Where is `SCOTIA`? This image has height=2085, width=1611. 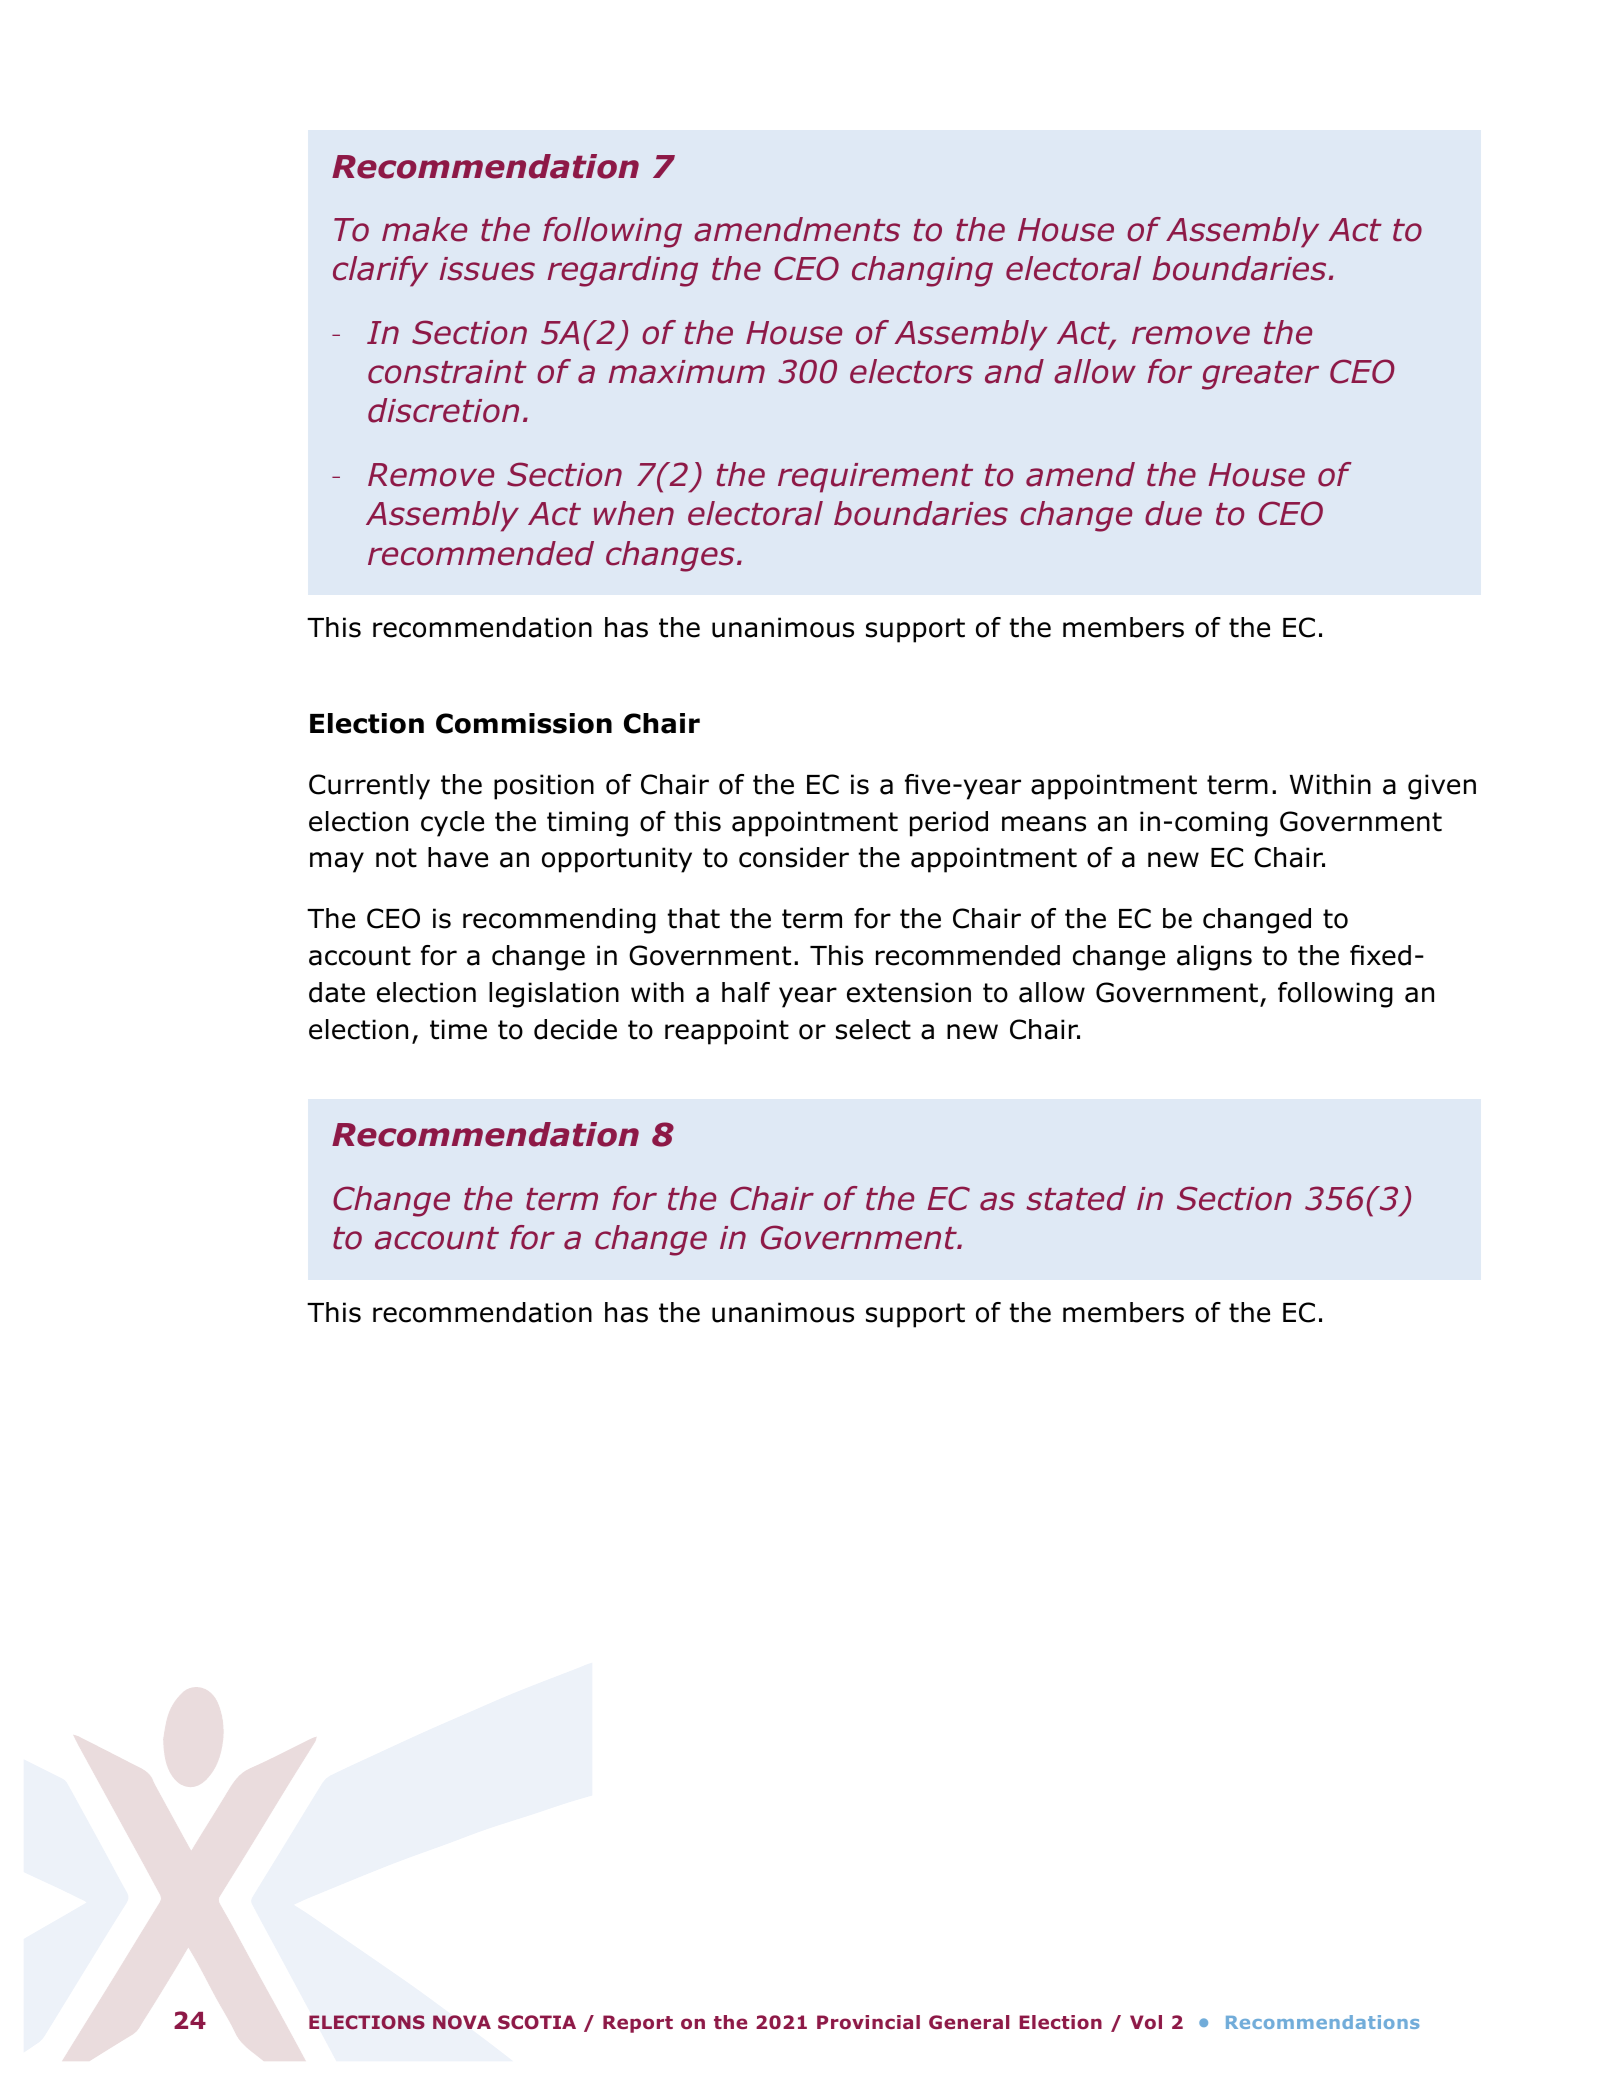
SCOTIA is located at coordinates (537, 2022).
